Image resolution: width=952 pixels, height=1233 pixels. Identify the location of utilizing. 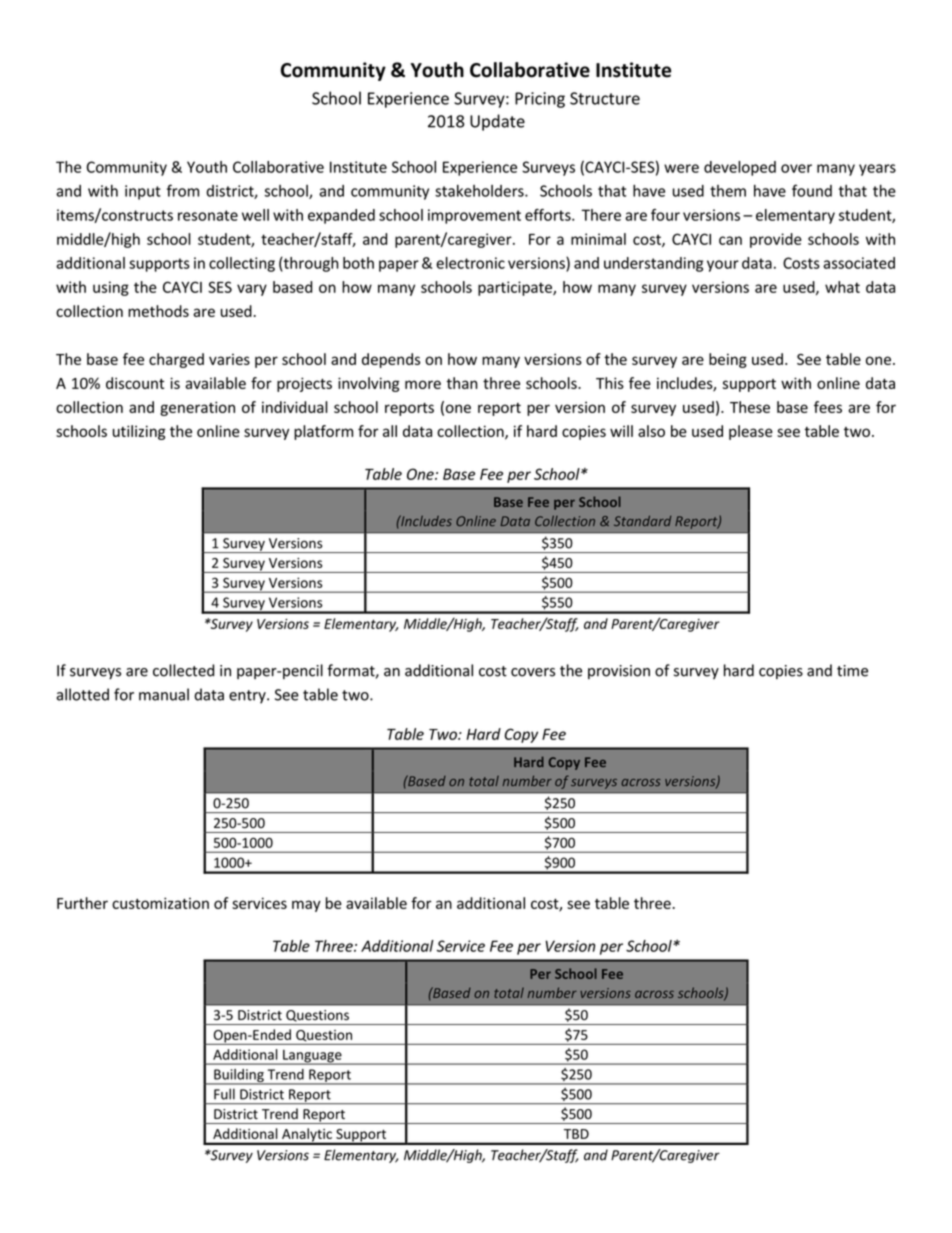
(139, 432).
